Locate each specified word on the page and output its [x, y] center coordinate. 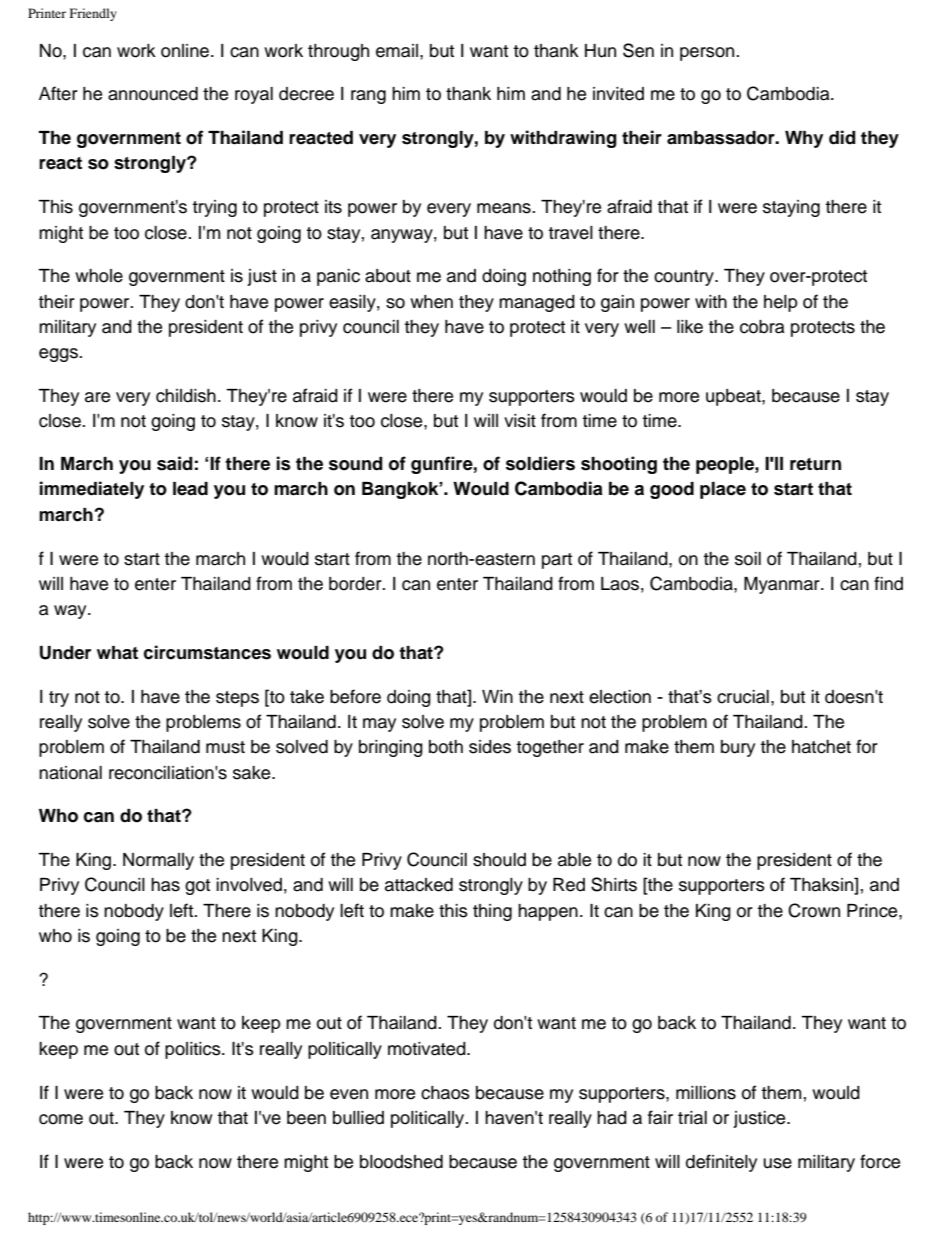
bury [738, 748]
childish [186, 396]
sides [490, 747]
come [61, 1119]
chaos [445, 1093]
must [225, 747]
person [708, 54]
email [397, 51]
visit [520, 421]
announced [153, 94]
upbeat [734, 397]
